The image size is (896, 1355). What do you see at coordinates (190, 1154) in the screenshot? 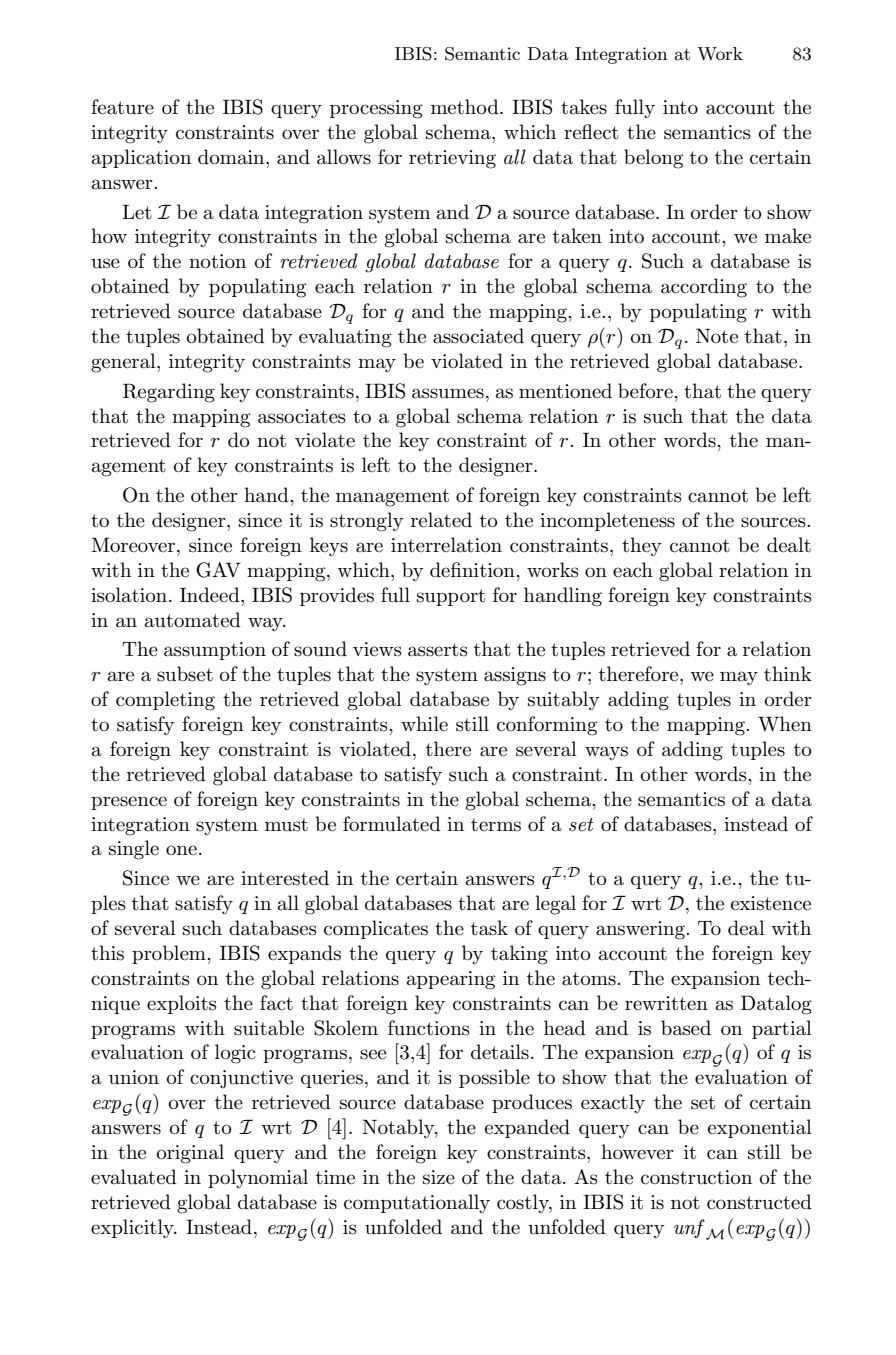
I see `original` at bounding box center [190, 1154].
